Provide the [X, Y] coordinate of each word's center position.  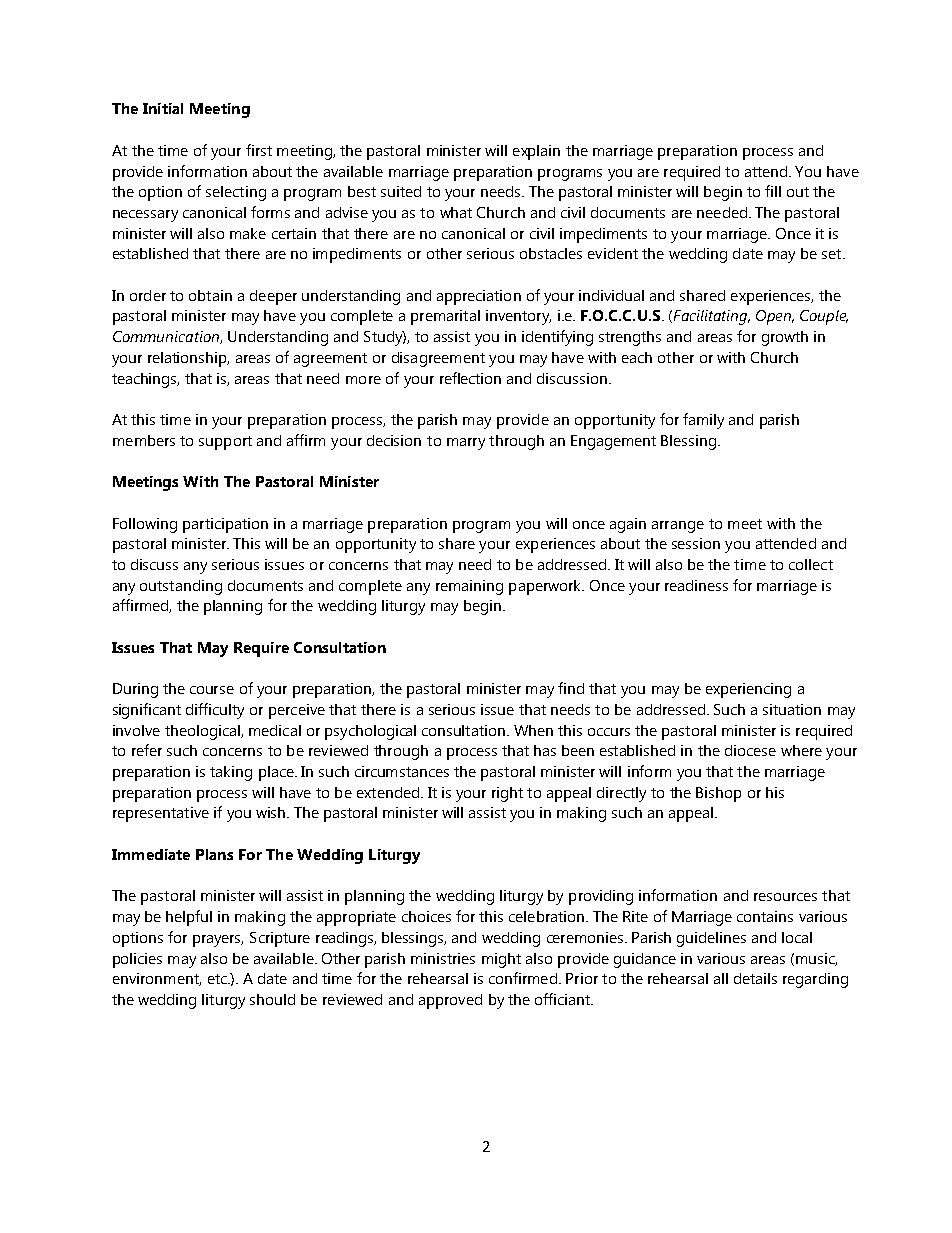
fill [773, 191]
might [501, 960]
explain [536, 152]
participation [225, 525]
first [259, 150]
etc [218, 979]
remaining [469, 587]
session [696, 543]
